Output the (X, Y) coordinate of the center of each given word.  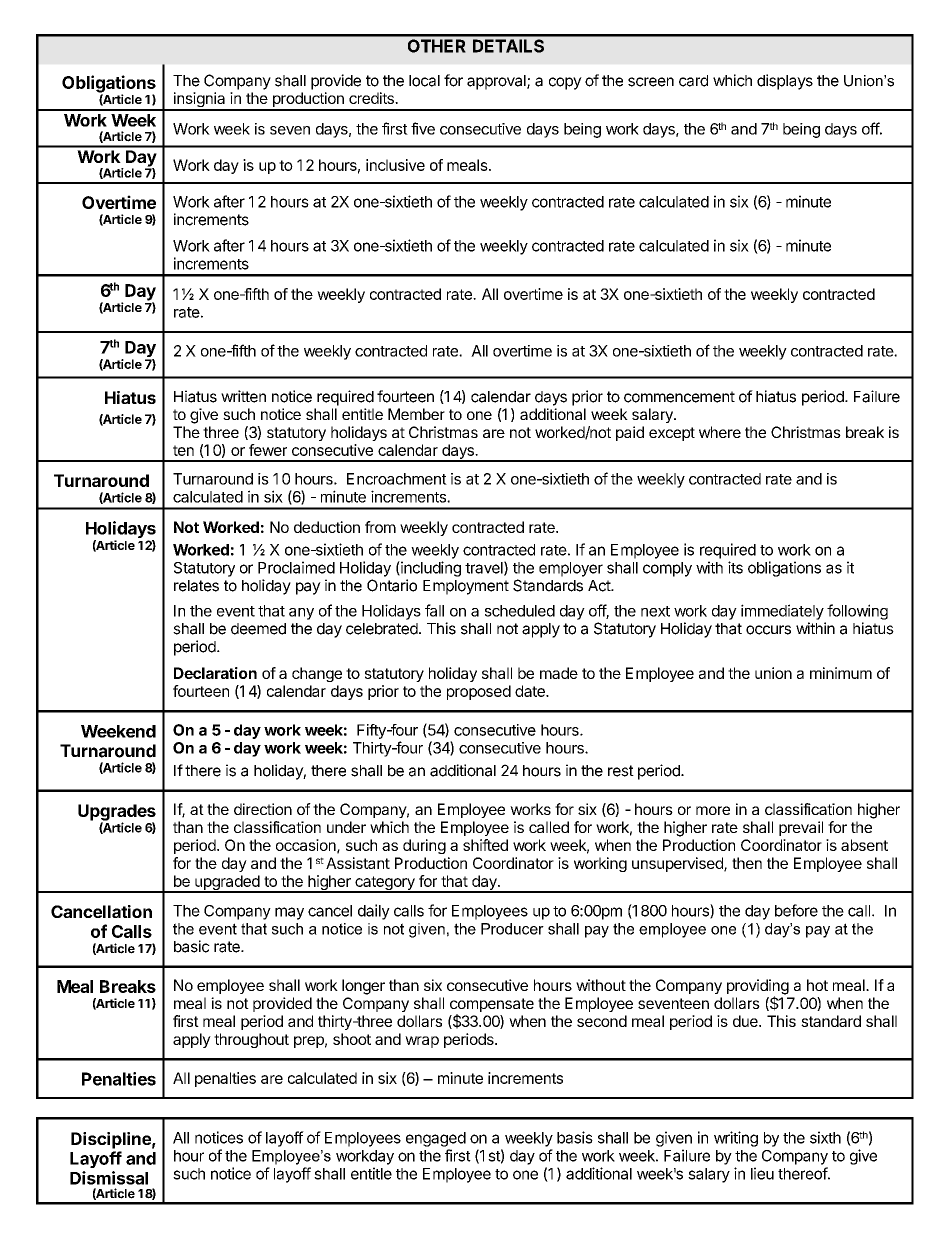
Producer (512, 929)
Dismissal (109, 1178)
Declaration (215, 673)
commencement (679, 397)
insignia (199, 101)
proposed (479, 692)
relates (196, 586)
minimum (841, 673)
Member (416, 414)
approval (497, 82)
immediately (782, 612)
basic (192, 946)
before (796, 910)
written (243, 396)
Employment (466, 587)
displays (785, 82)
